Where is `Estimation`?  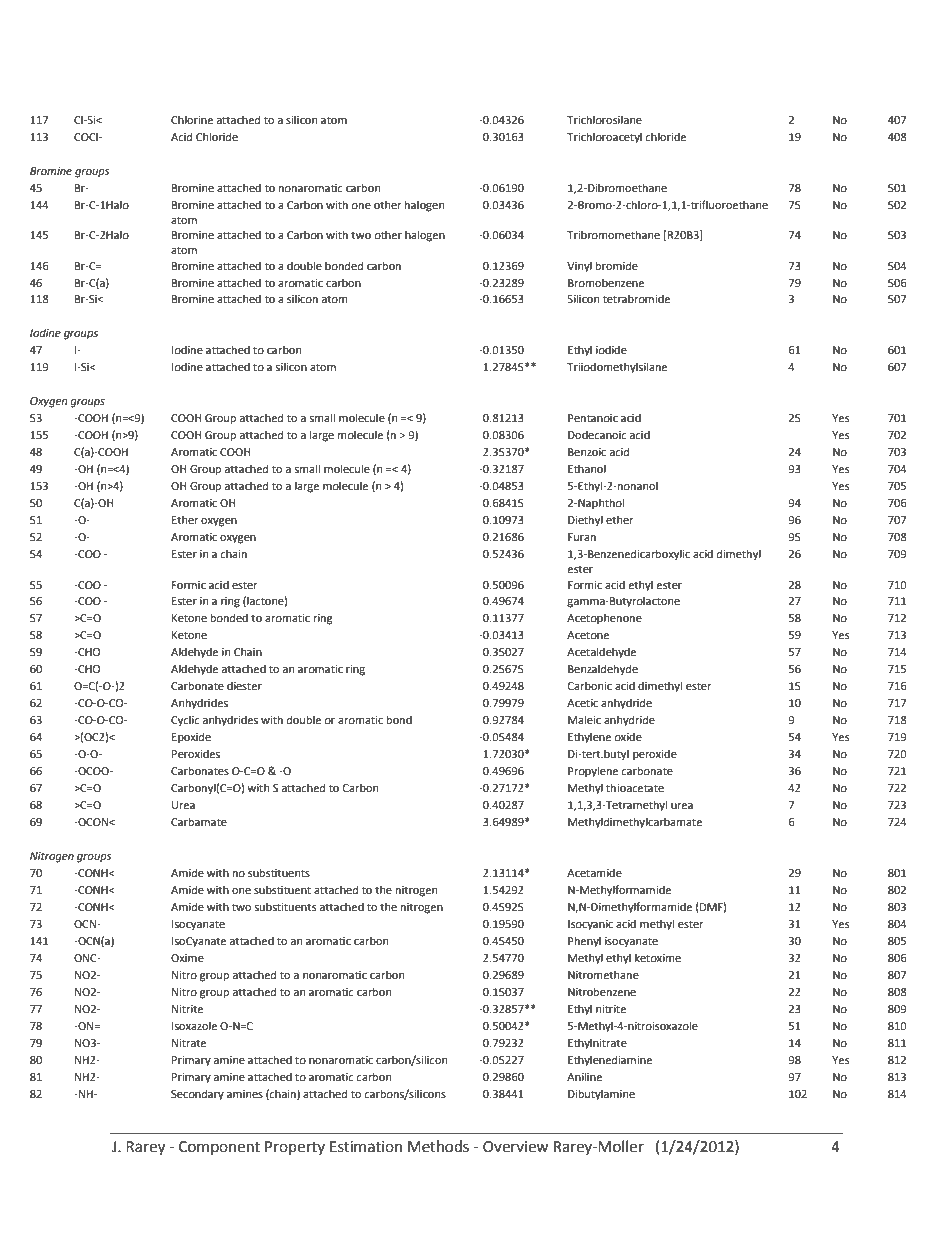 Estimation is located at coordinates (366, 1147).
